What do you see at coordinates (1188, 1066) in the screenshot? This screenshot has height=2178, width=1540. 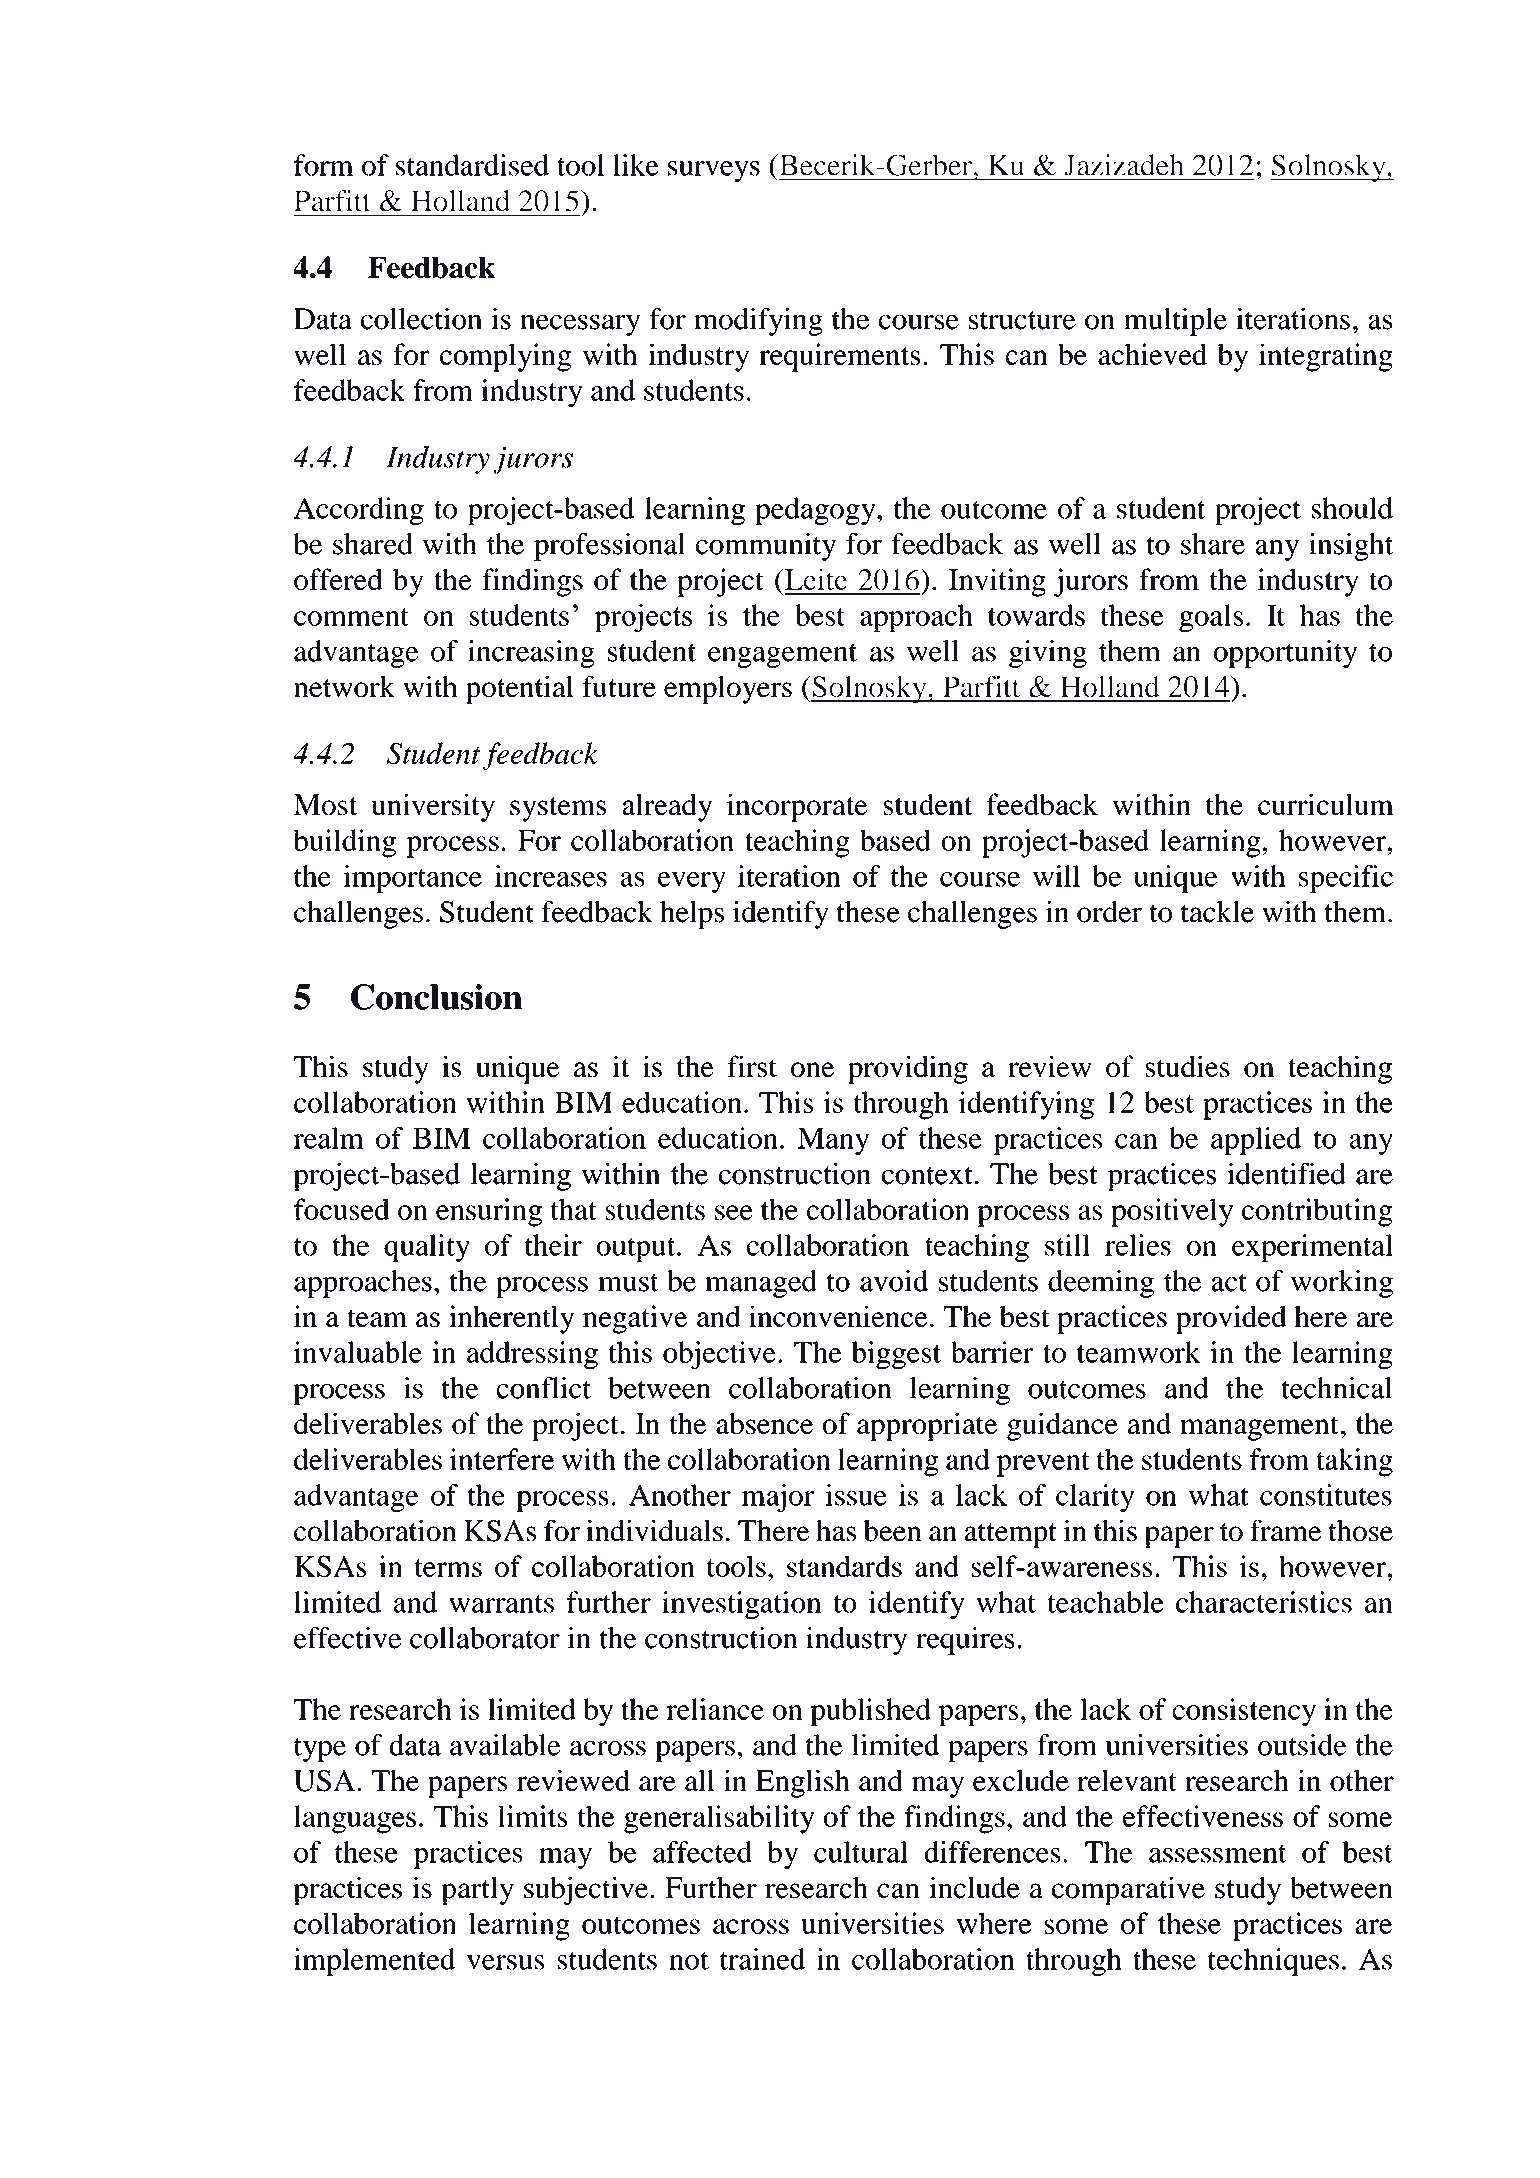 I see `studies` at bounding box center [1188, 1066].
